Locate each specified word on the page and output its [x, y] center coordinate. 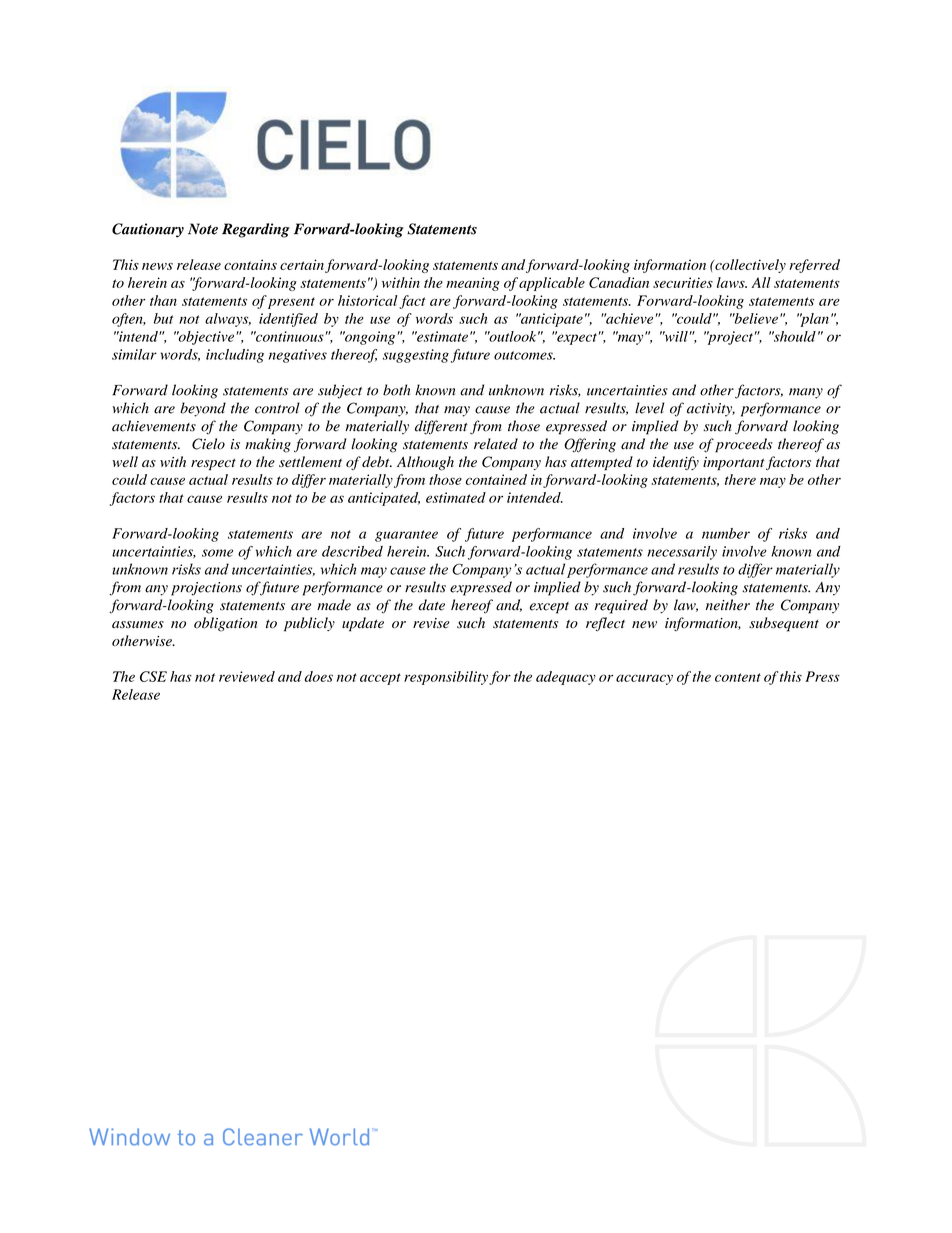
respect [213, 464]
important [734, 463]
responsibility [446, 678]
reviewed [247, 676]
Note [203, 229]
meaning [473, 284]
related [496, 444]
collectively [749, 266]
